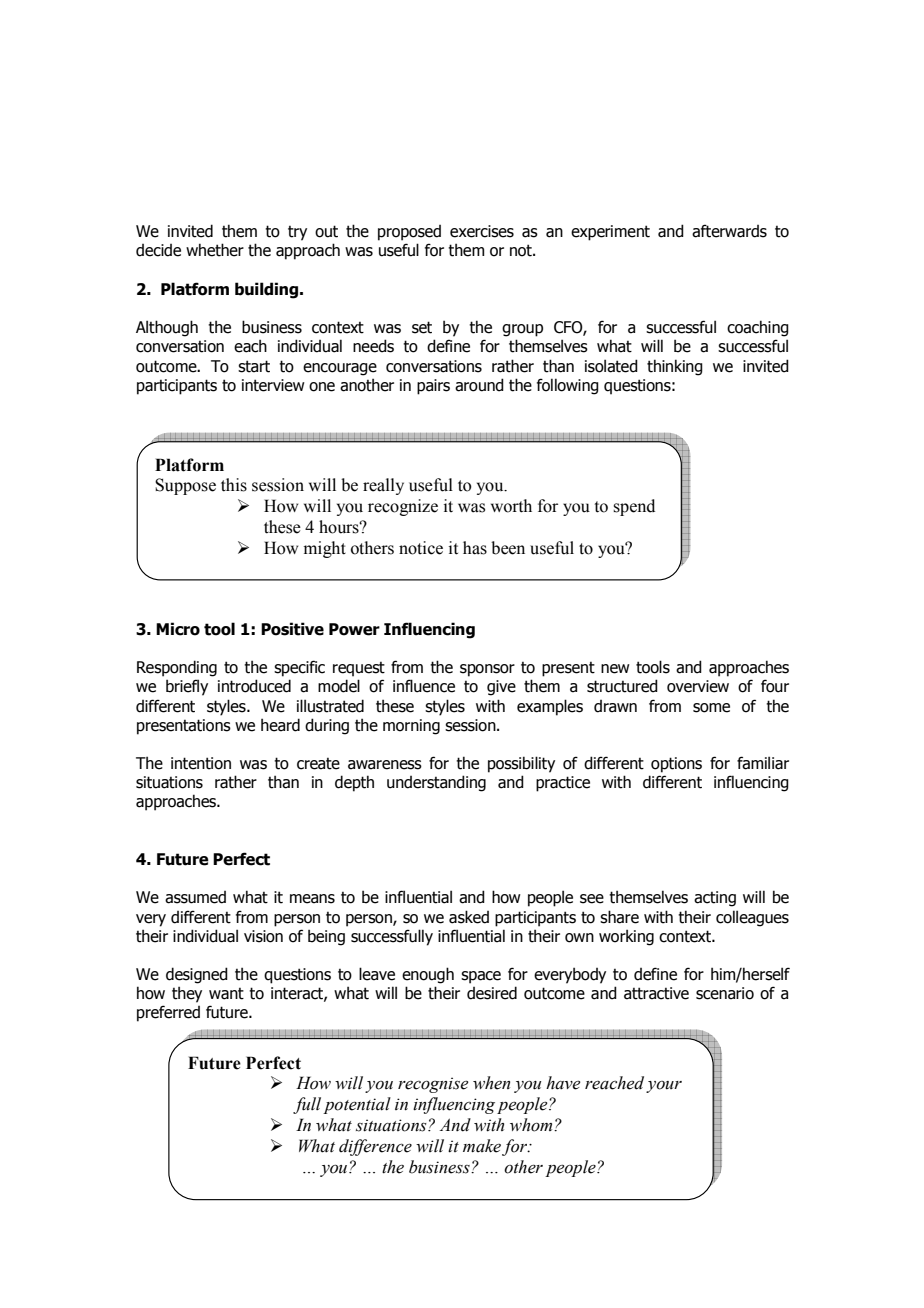  I want to click on acting, so click(715, 899).
